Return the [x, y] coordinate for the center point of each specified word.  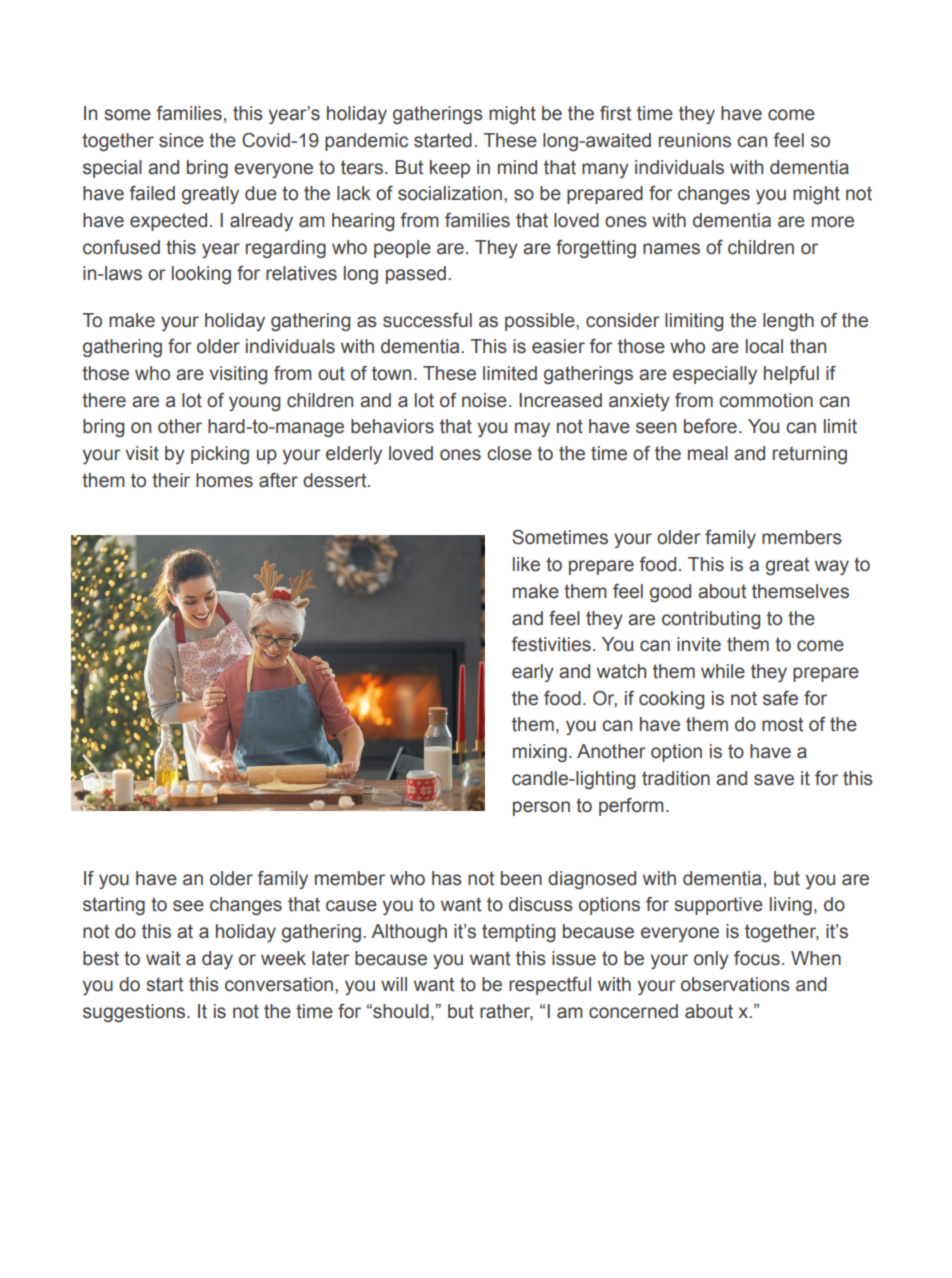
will [394, 984]
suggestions [135, 1013]
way [832, 567]
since [181, 140]
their [171, 480]
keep [450, 169]
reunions [695, 140]
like [526, 564]
